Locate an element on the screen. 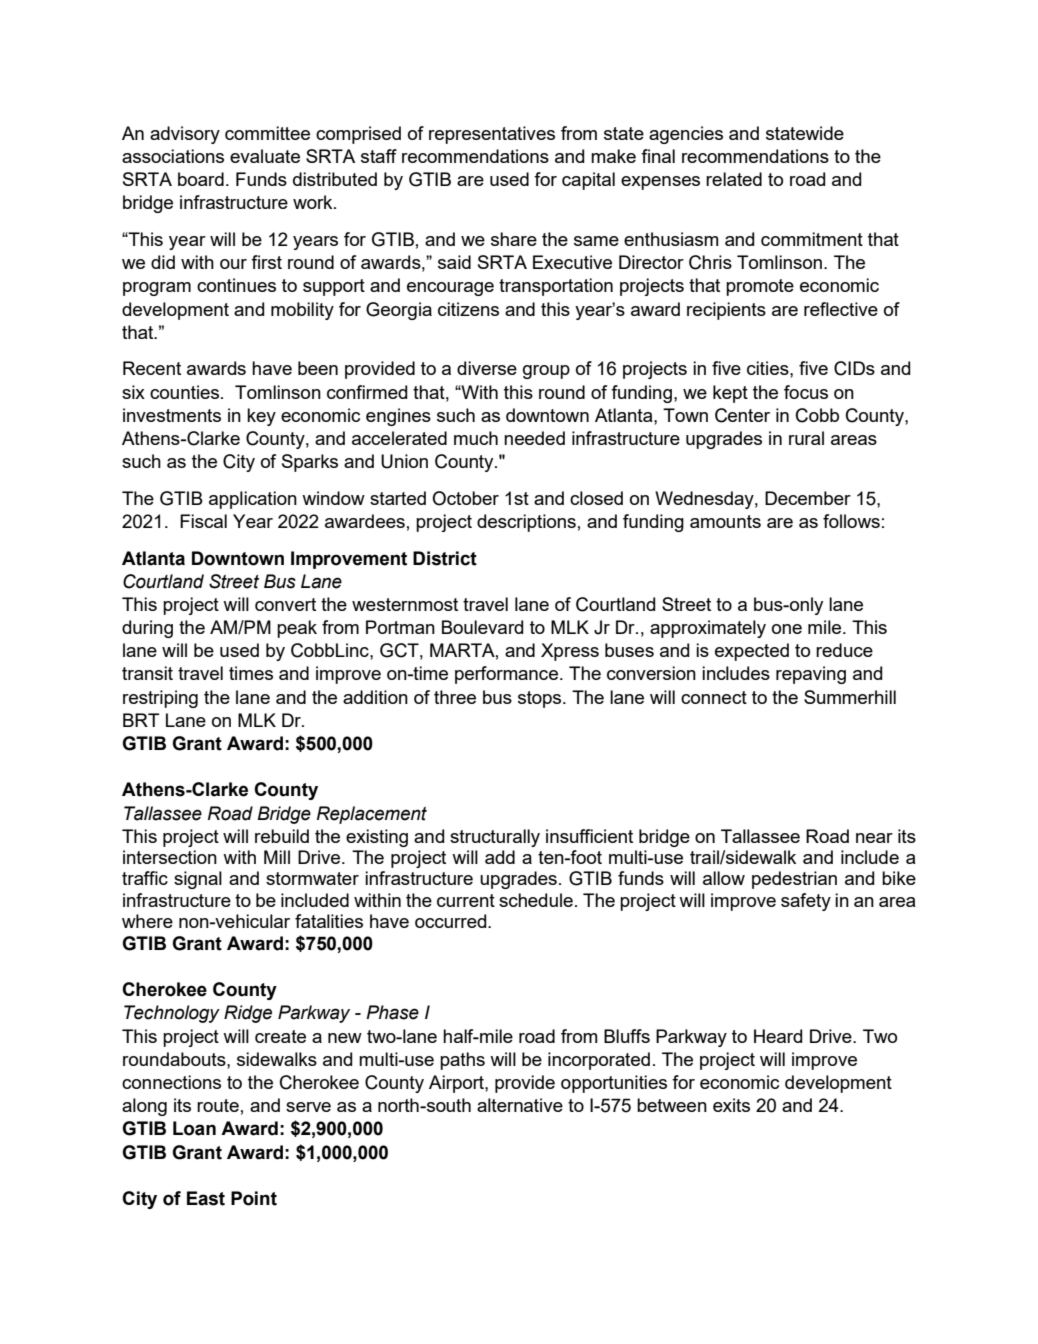 The image size is (1038, 1344). exits is located at coordinates (731, 1105).
